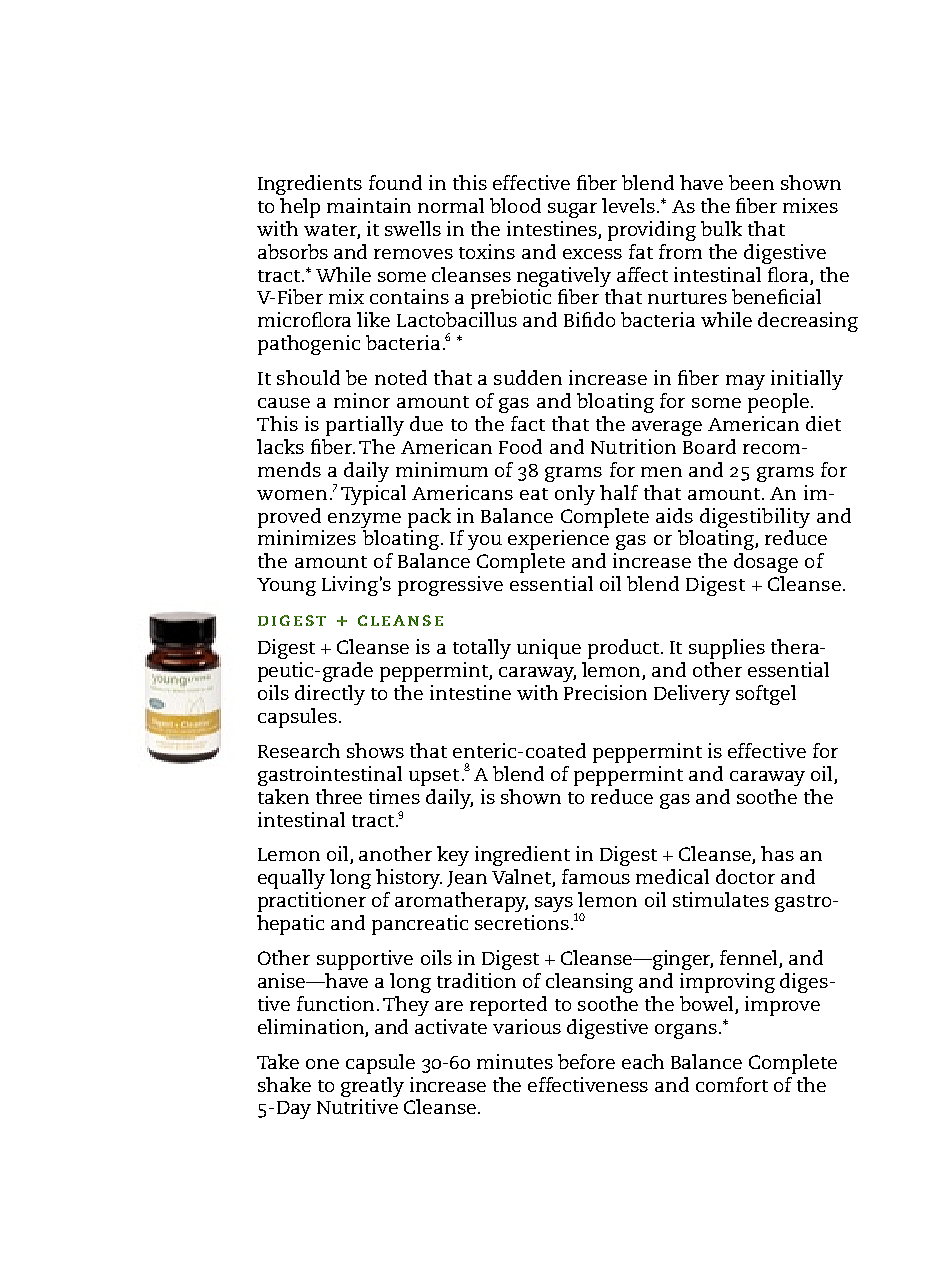 This document has width=944, height=1288. What do you see at coordinates (339, 796) in the document?
I see `three` at bounding box center [339, 796].
